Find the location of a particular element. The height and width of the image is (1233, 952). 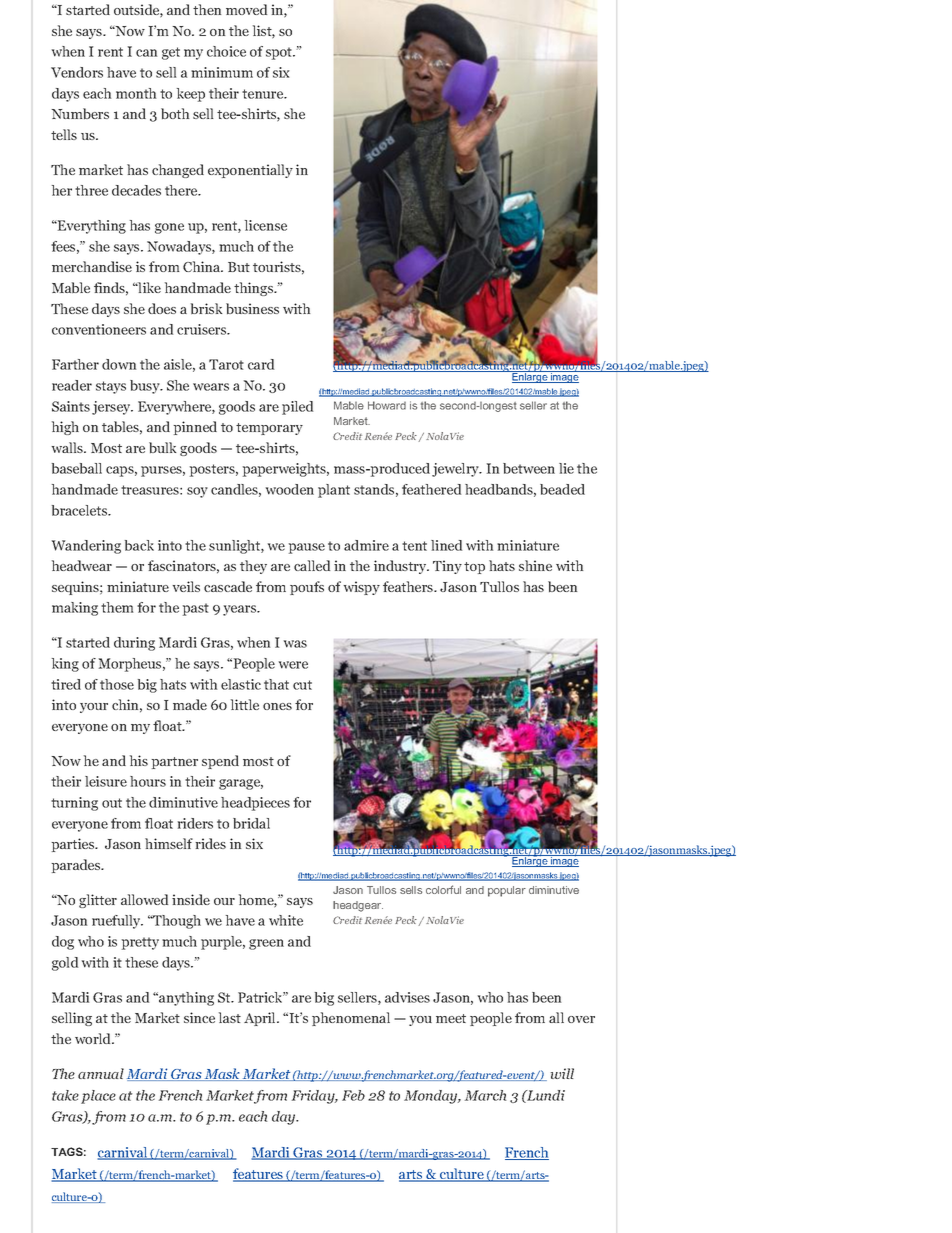

tenure is located at coordinates (264, 94).
